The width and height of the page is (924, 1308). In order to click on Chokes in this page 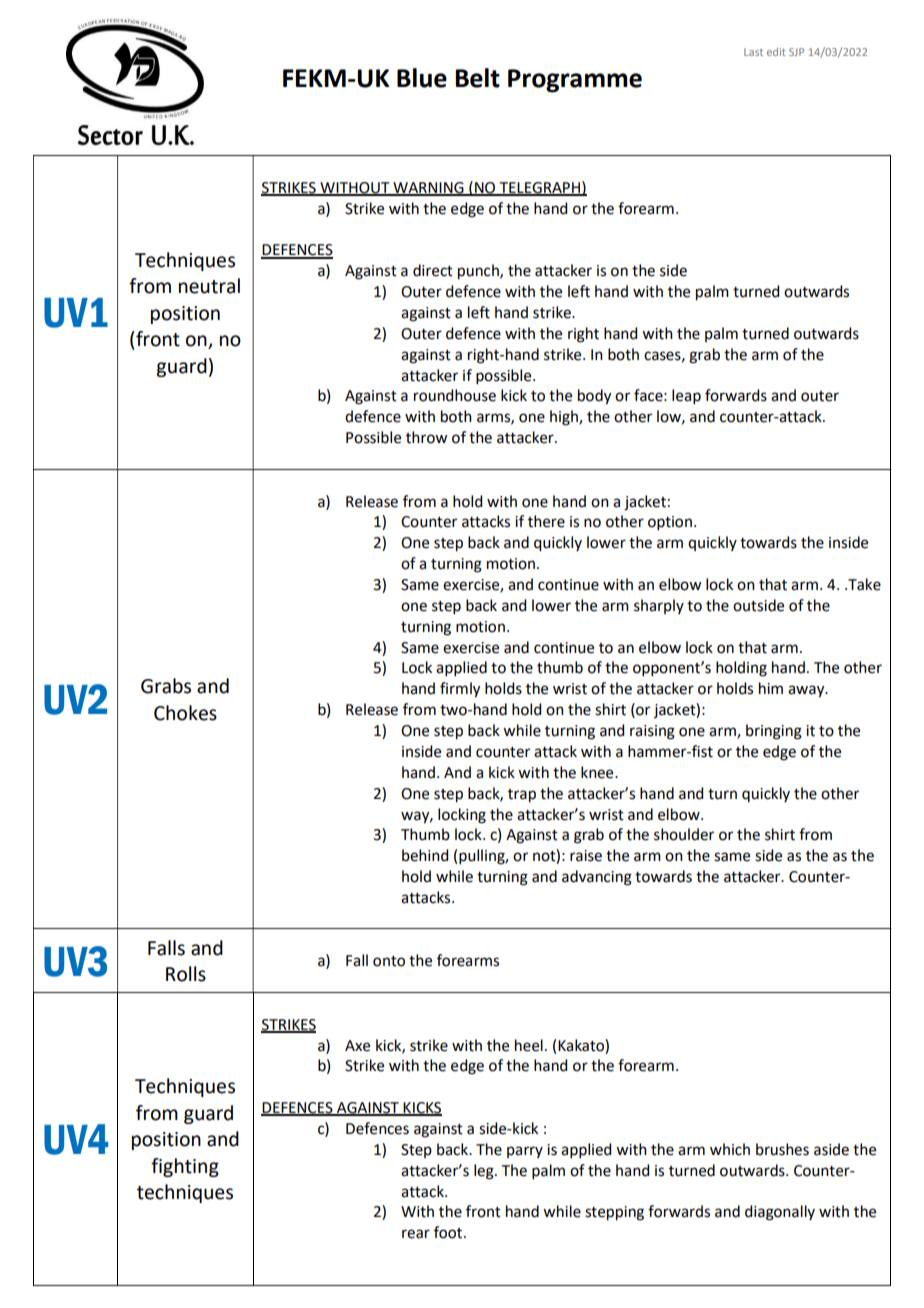, I will do `click(185, 713)`.
